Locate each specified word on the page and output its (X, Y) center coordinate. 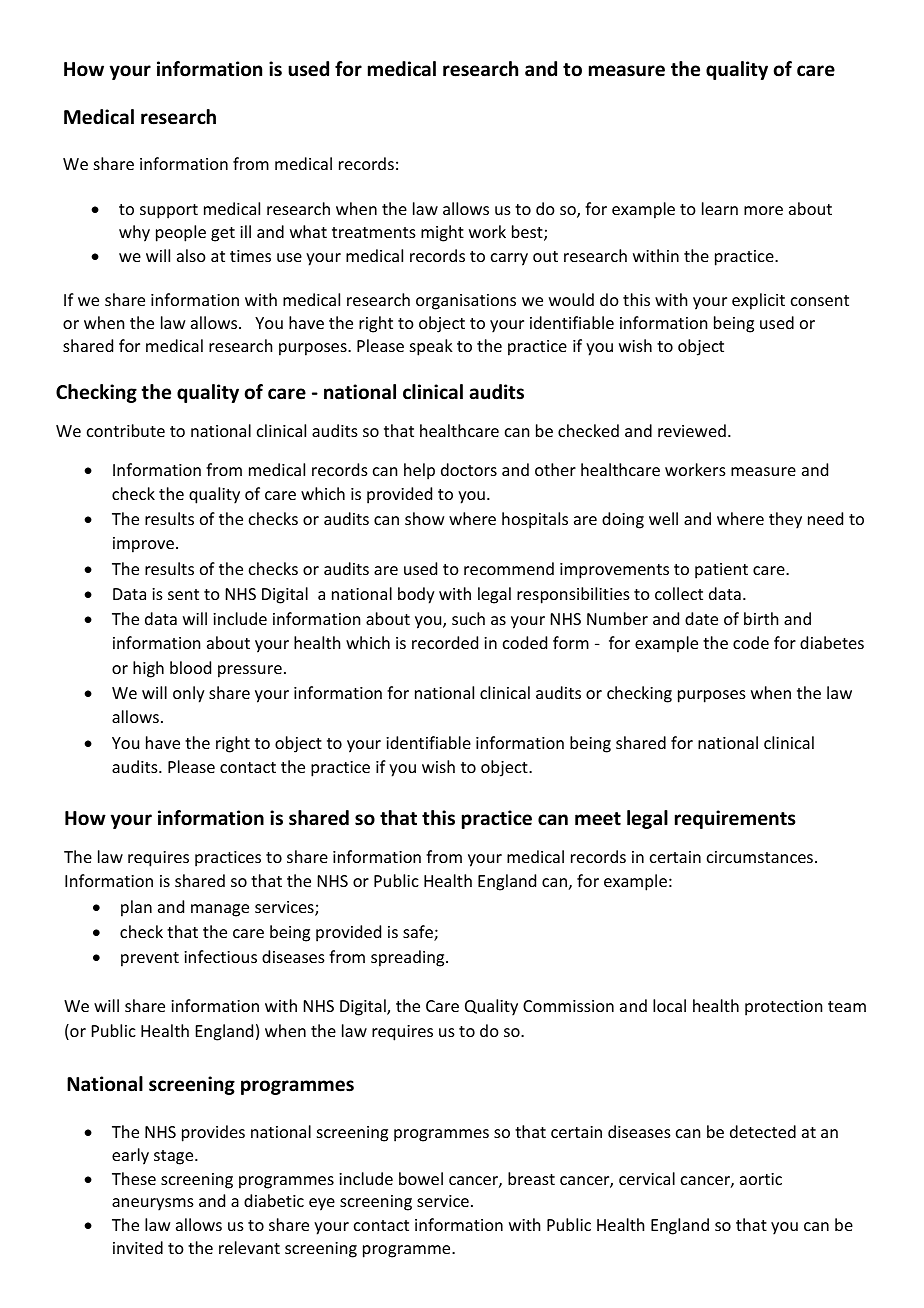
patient (721, 571)
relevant (249, 1247)
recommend (509, 568)
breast (531, 1178)
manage (220, 910)
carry (509, 259)
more (763, 210)
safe (419, 933)
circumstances (760, 857)
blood (190, 667)
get (223, 234)
